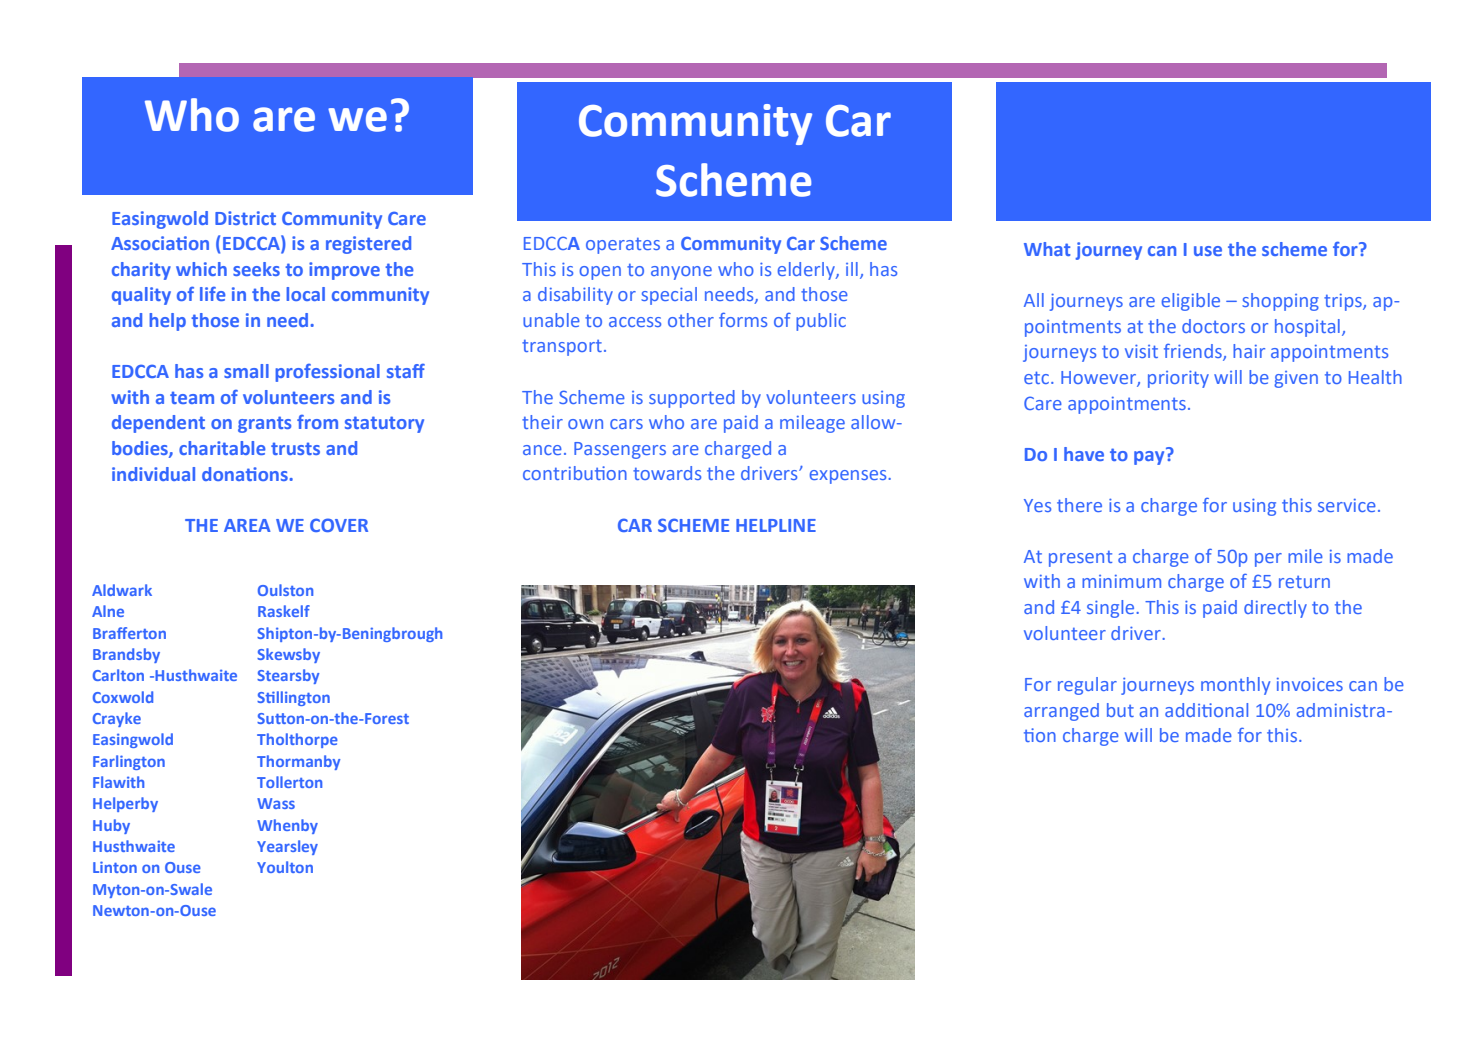  Describe the element at coordinates (1150, 456) in the page. I see `pay` at that location.
